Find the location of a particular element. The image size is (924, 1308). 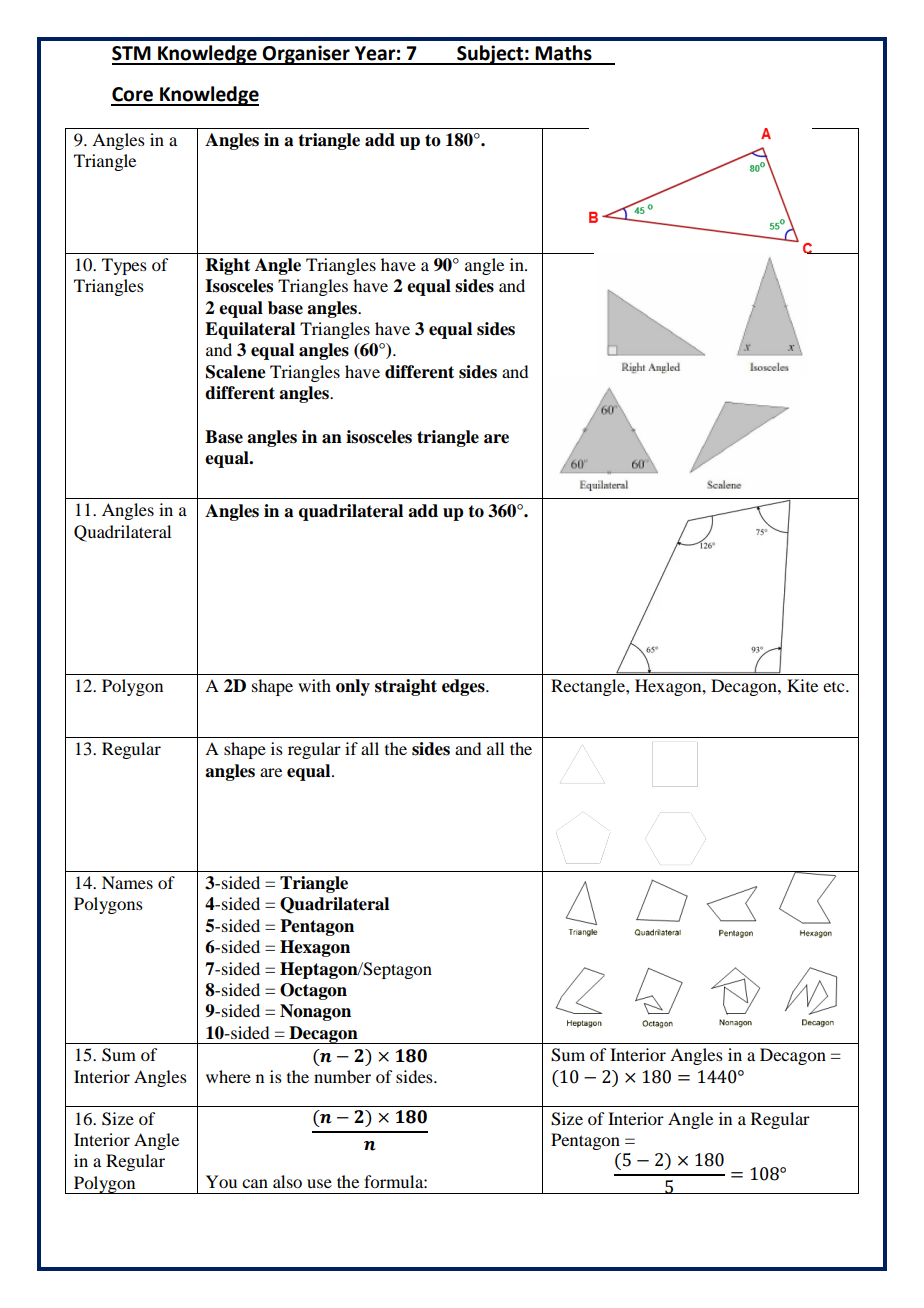

Right is located at coordinates (228, 266).
